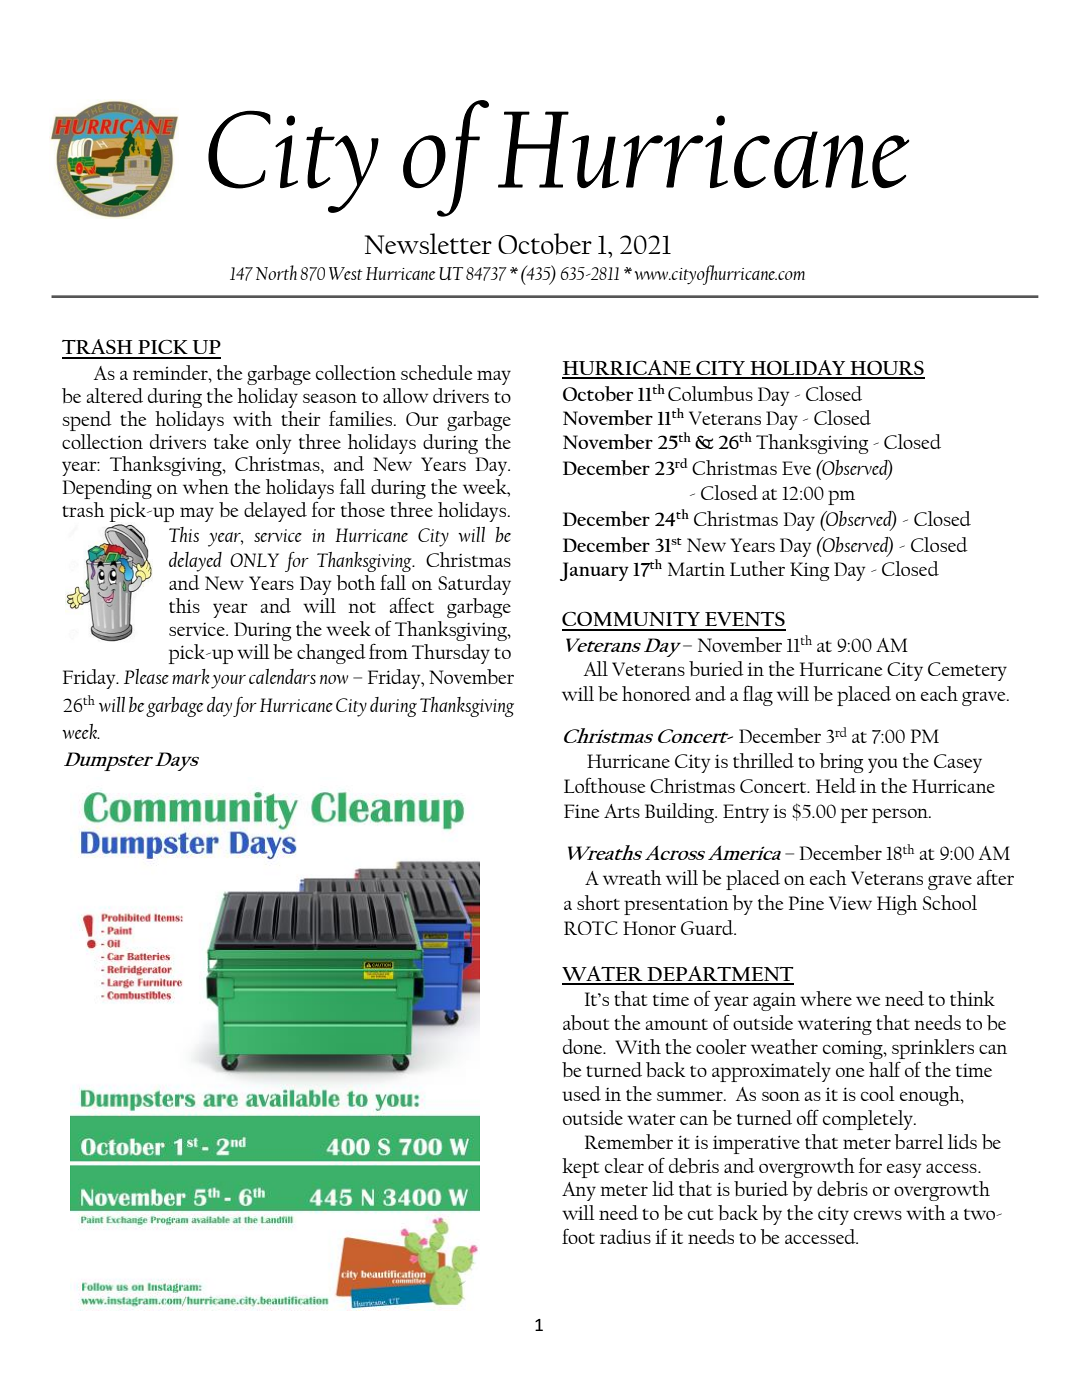 This screenshot has width=1078, height=1395. What do you see at coordinates (579, 1191) in the screenshot?
I see `Any` at bounding box center [579, 1191].
